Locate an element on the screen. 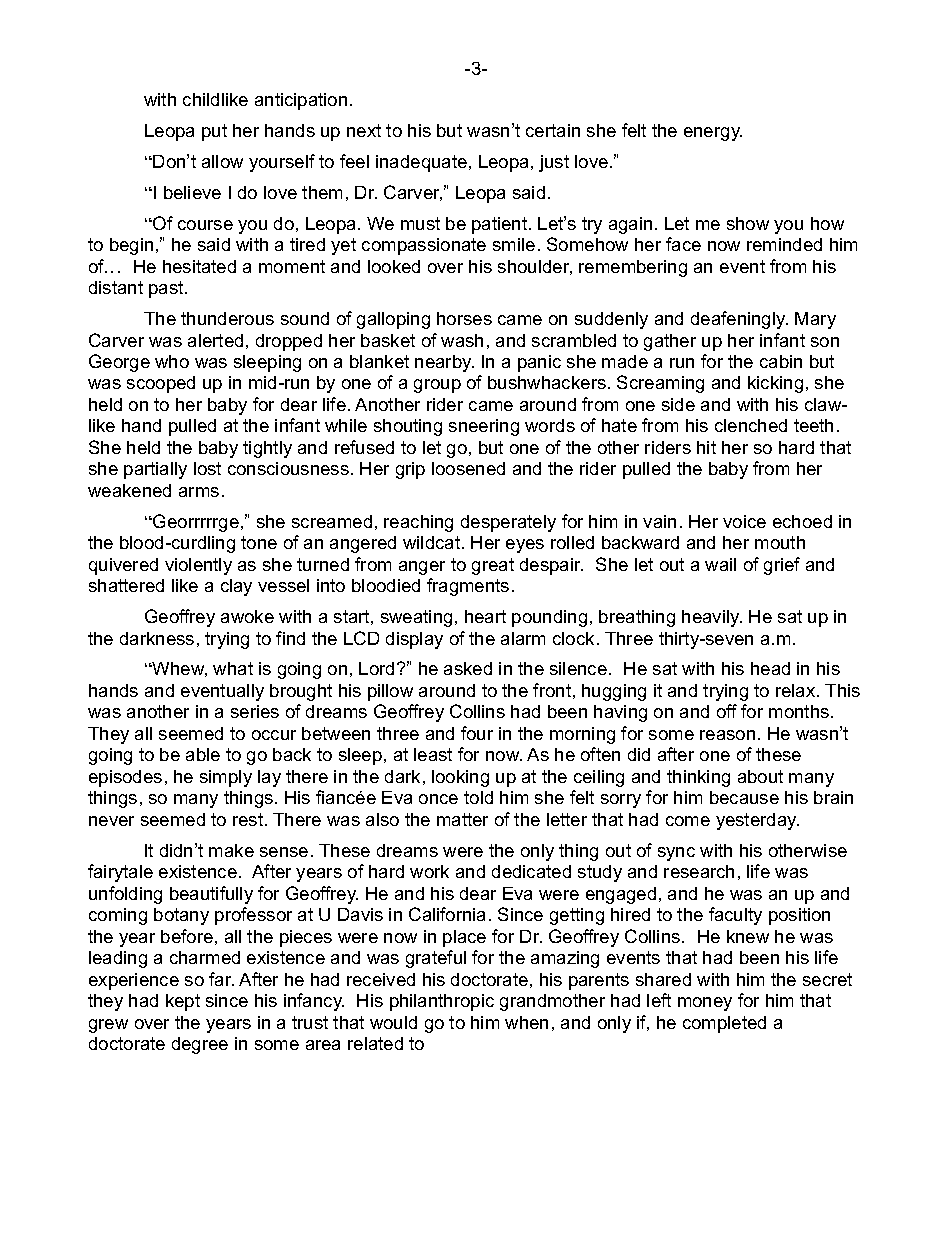 Image resolution: width=952 pixels, height=1233 pixels. deafeningly is located at coordinates (739, 320).
